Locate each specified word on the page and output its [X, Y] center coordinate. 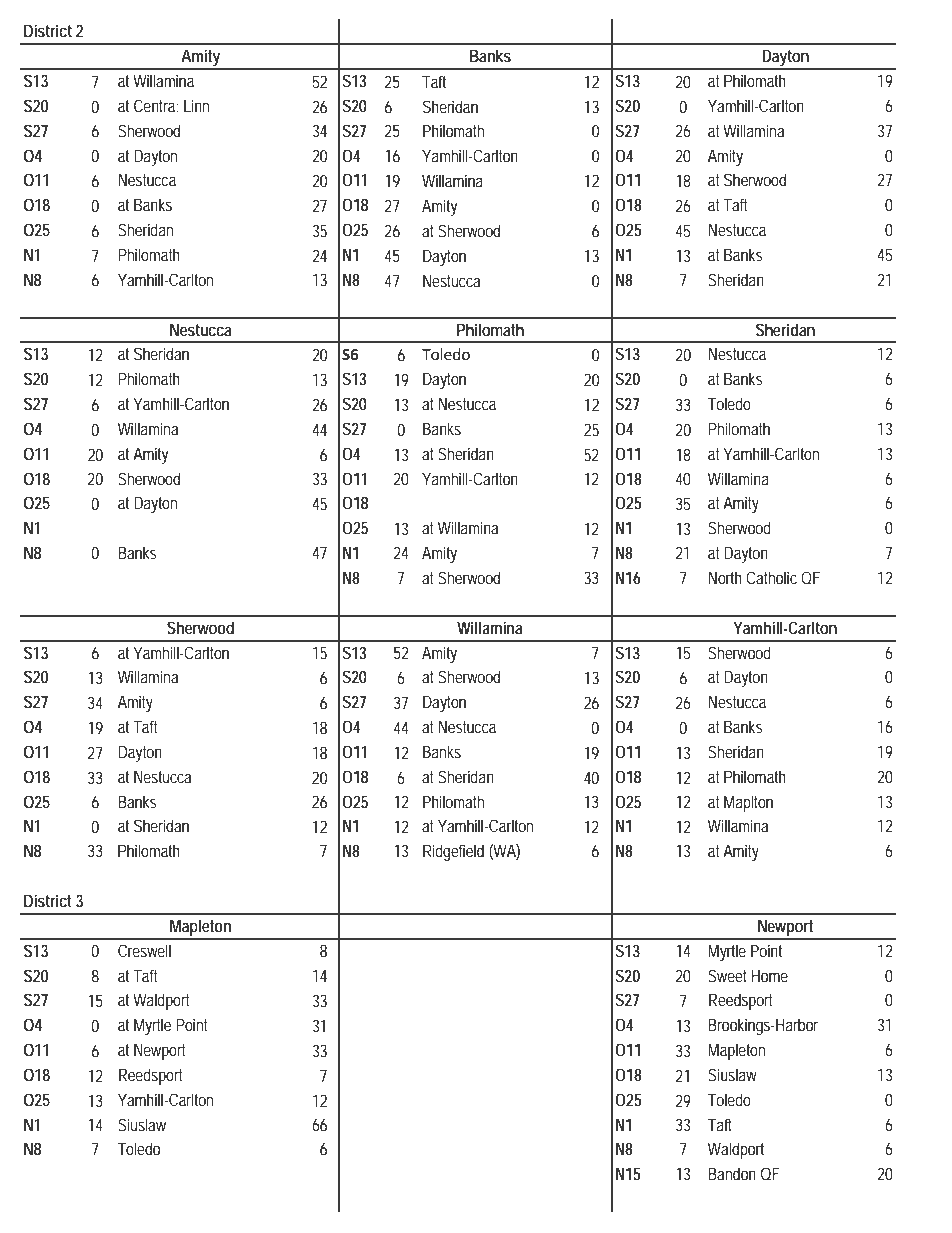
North [725, 577]
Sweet [727, 975]
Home [769, 976]
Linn [196, 105]
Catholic [771, 577]
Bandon [732, 1173]
